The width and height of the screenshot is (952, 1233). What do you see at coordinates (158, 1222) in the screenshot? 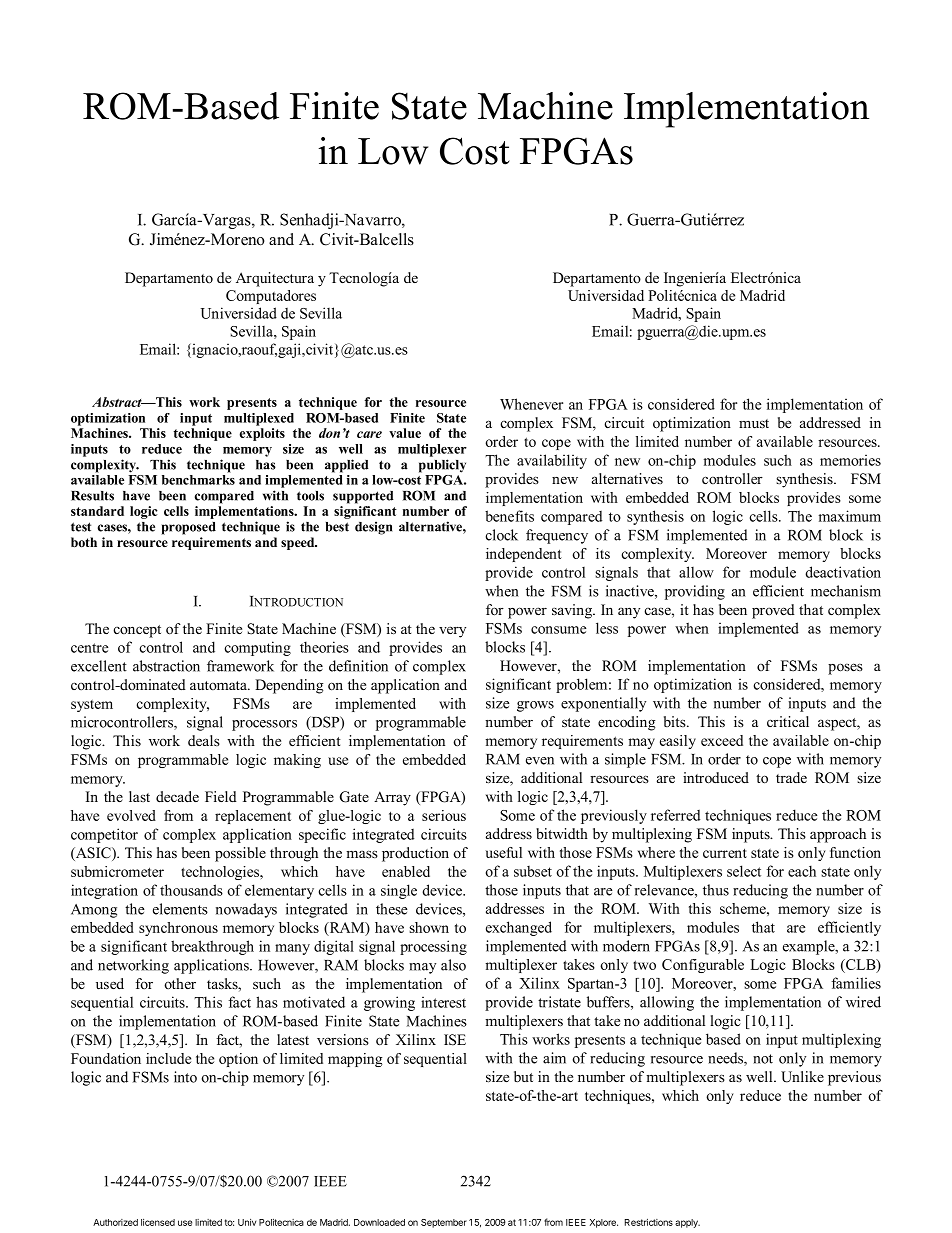
I see `licensed` at bounding box center [158, 1222].
